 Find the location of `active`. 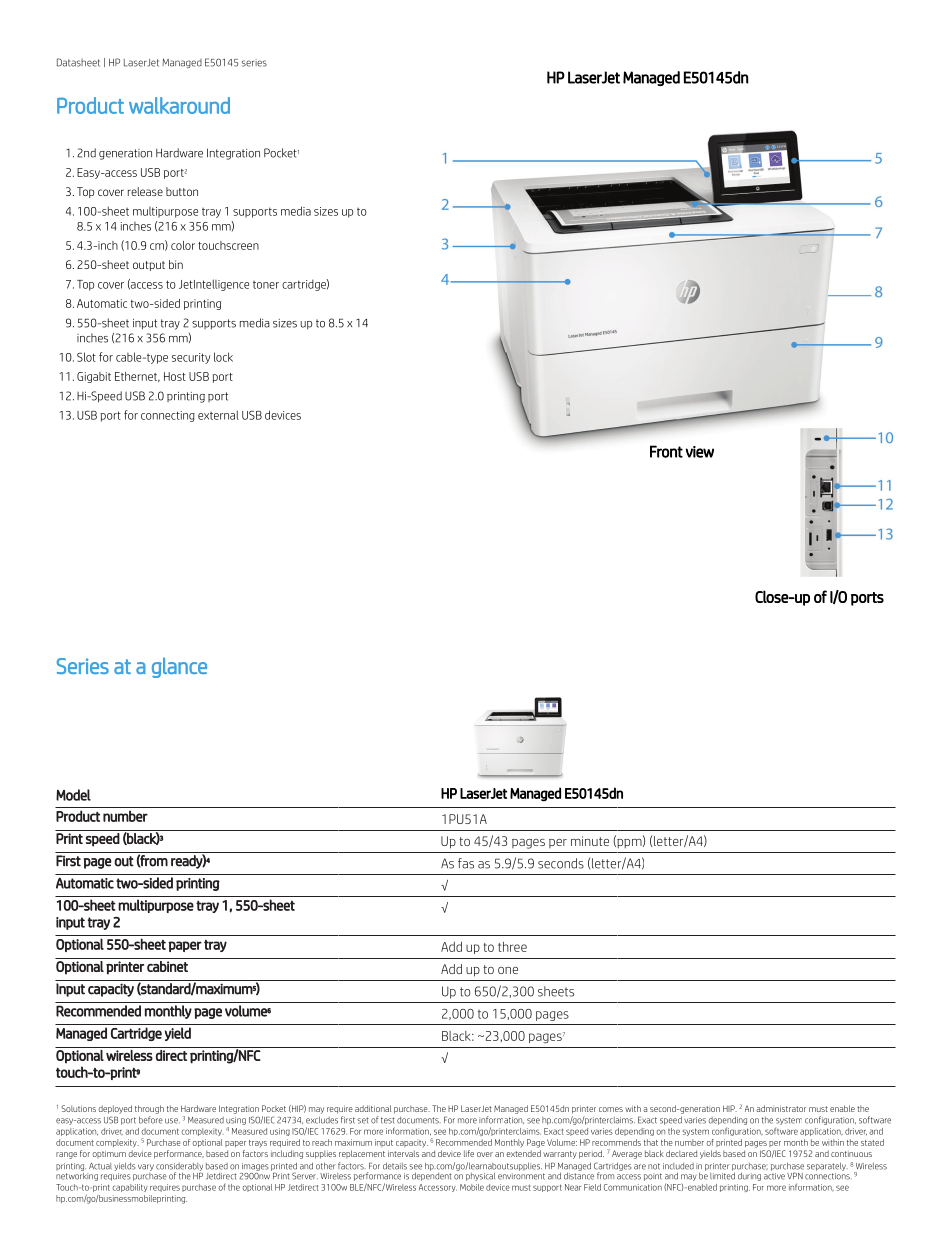

active is located at coordinates (774, 1175).
